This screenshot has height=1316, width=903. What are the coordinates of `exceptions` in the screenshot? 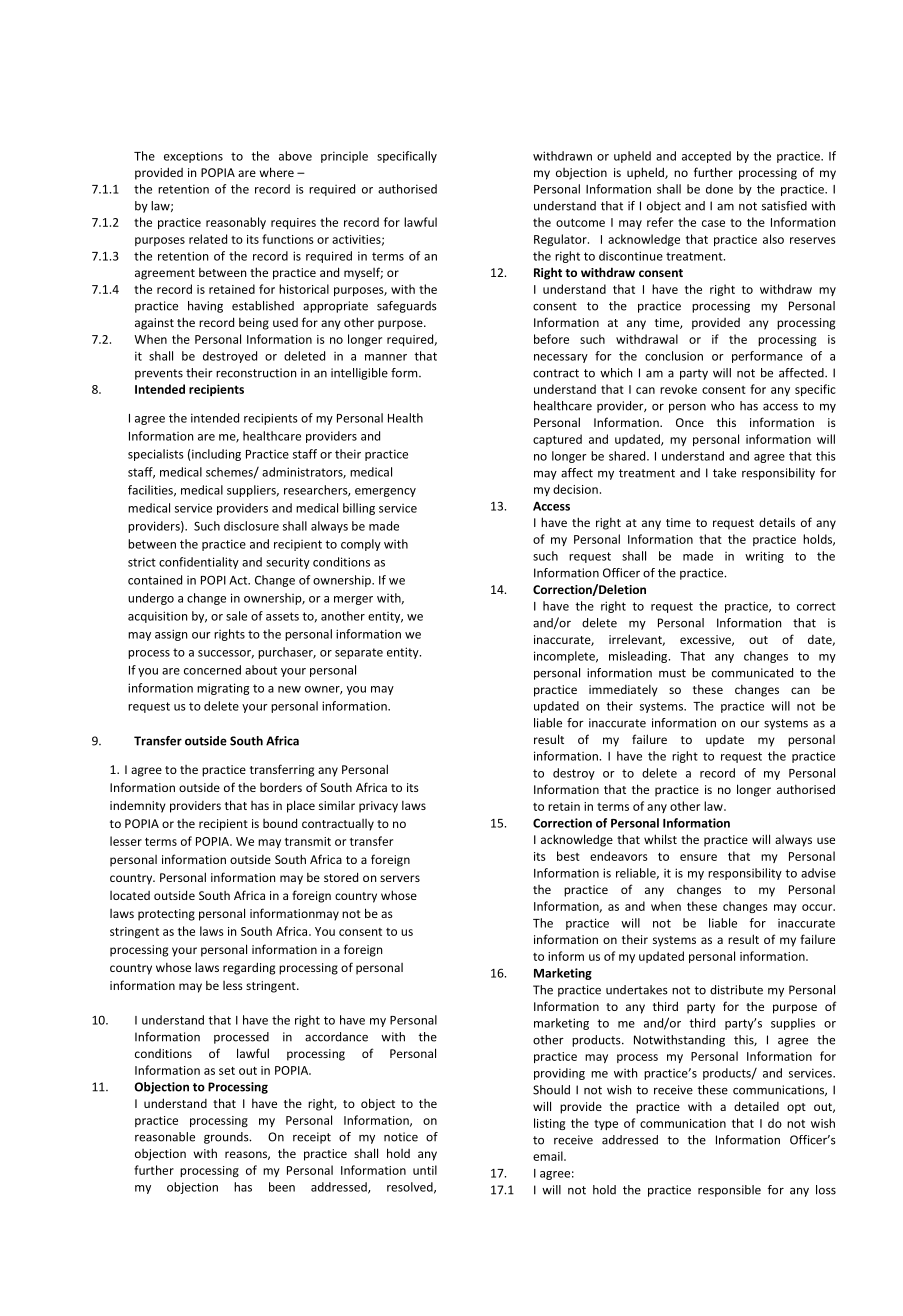 It's located at (193, 157).
